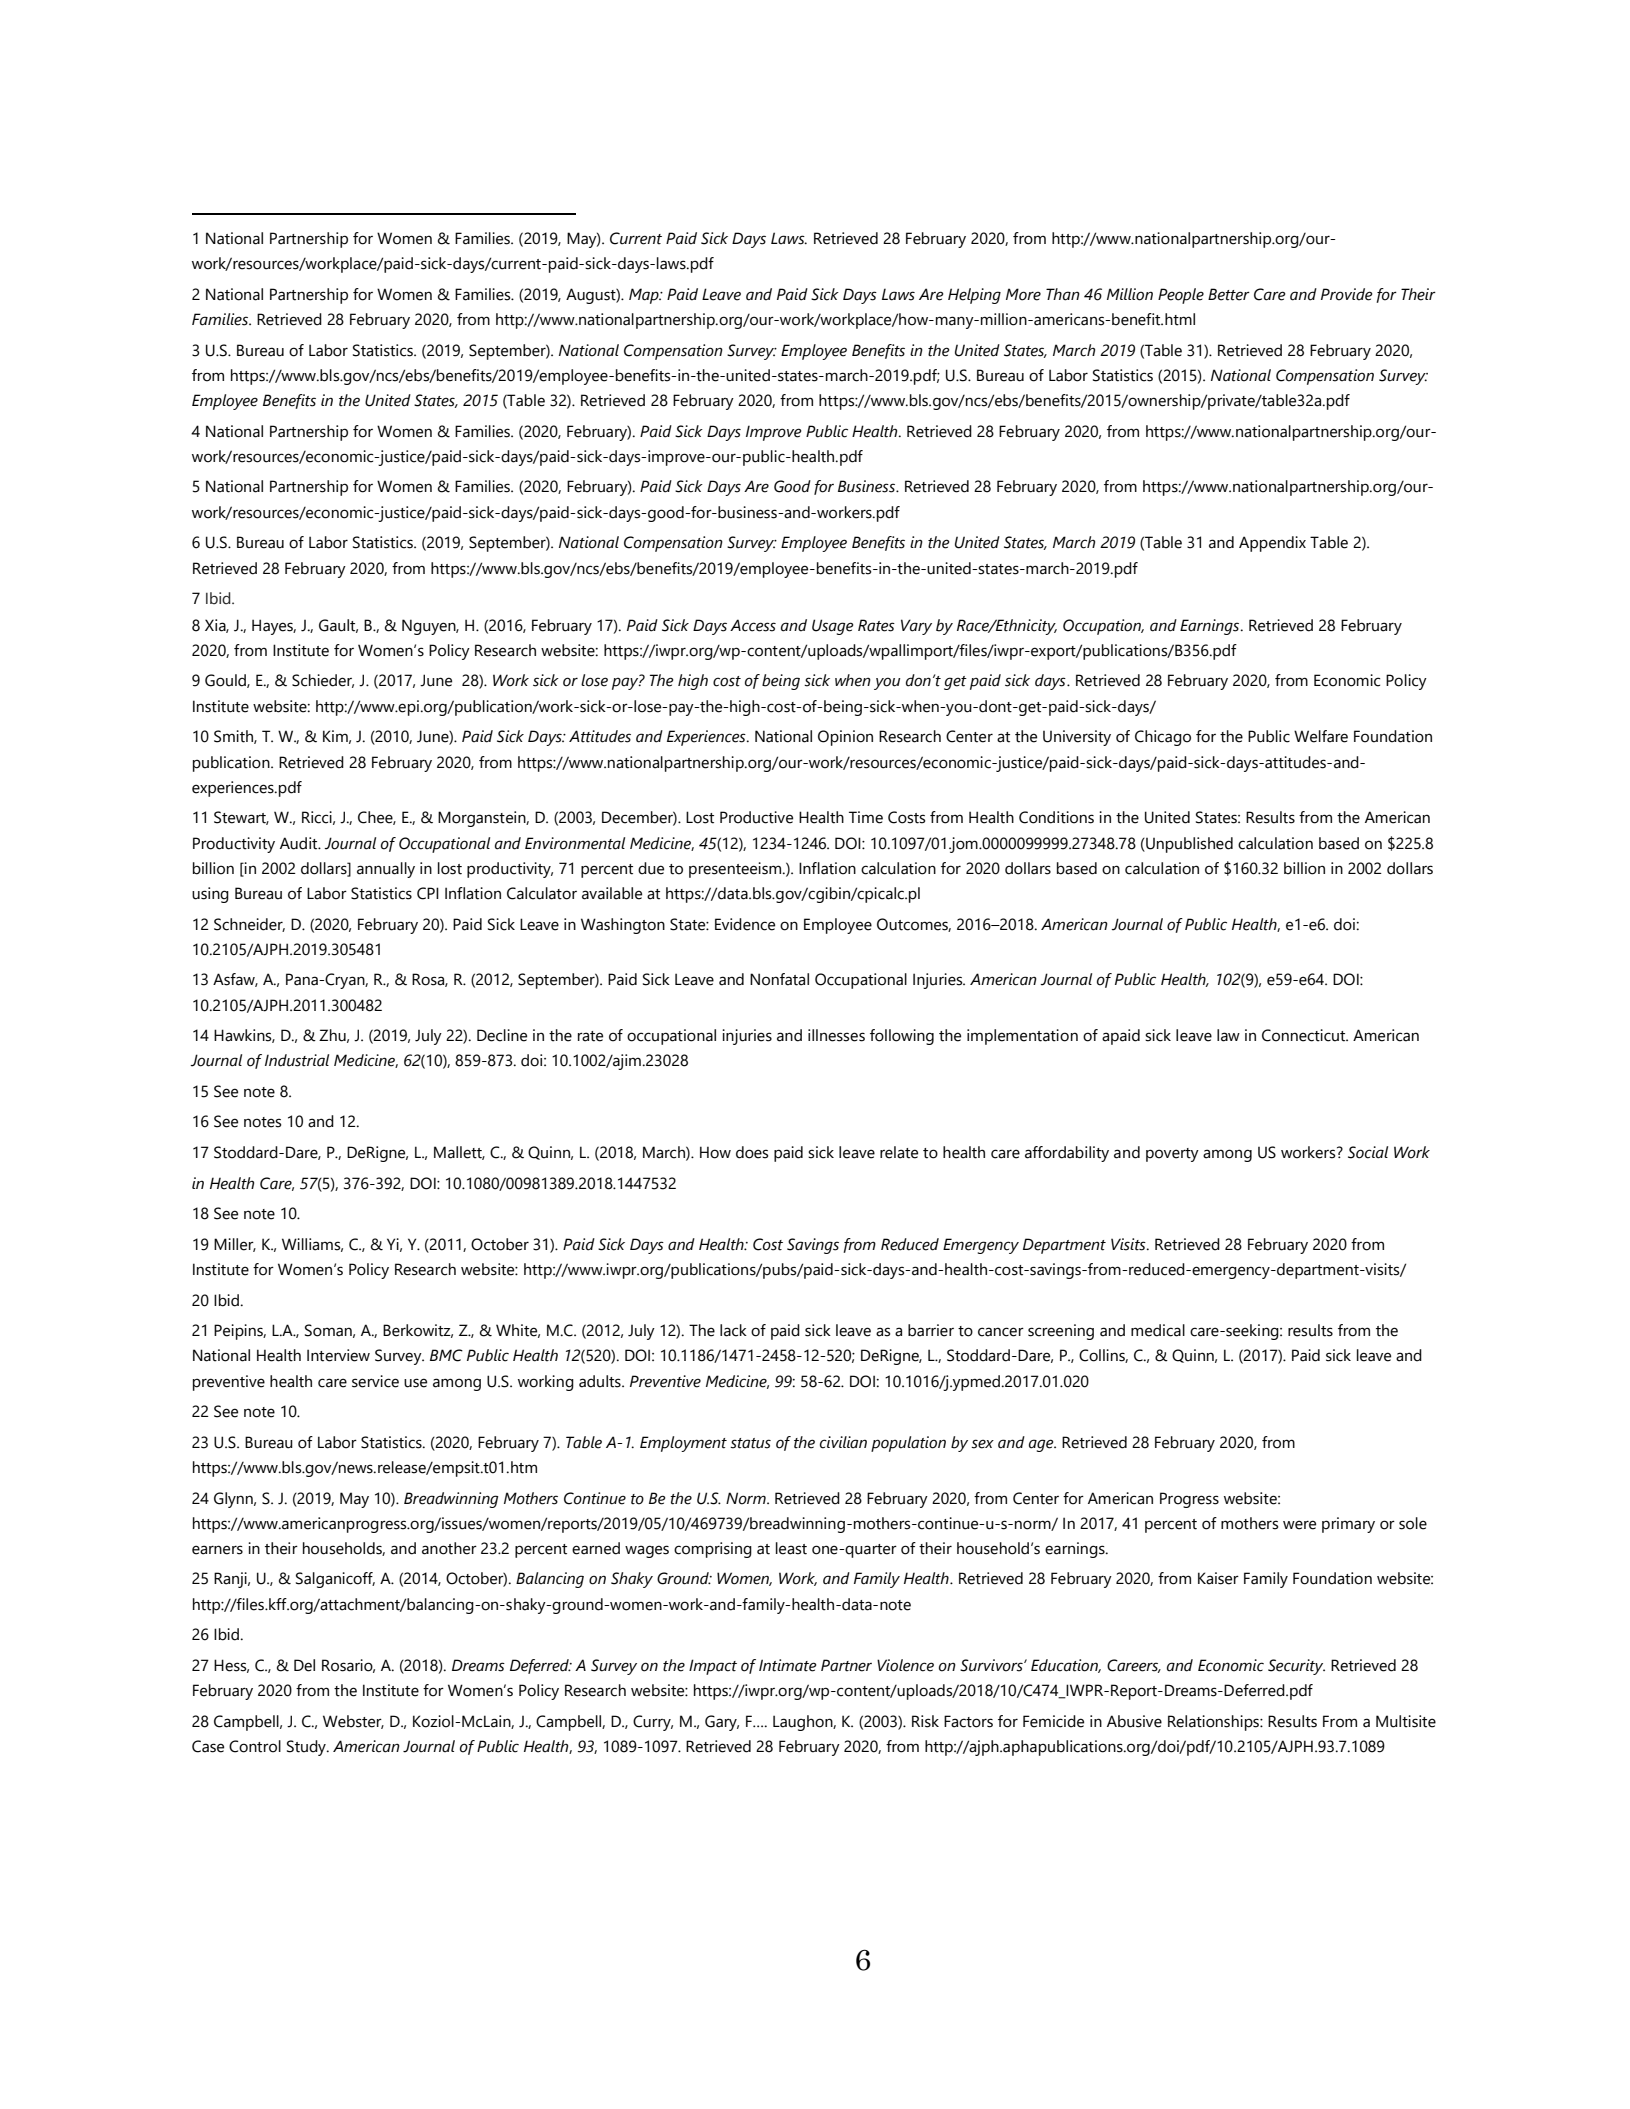 Image resolution: width=1630 pixels, height=2109 pixels. I want to click on lack, so click(733, 1330).
